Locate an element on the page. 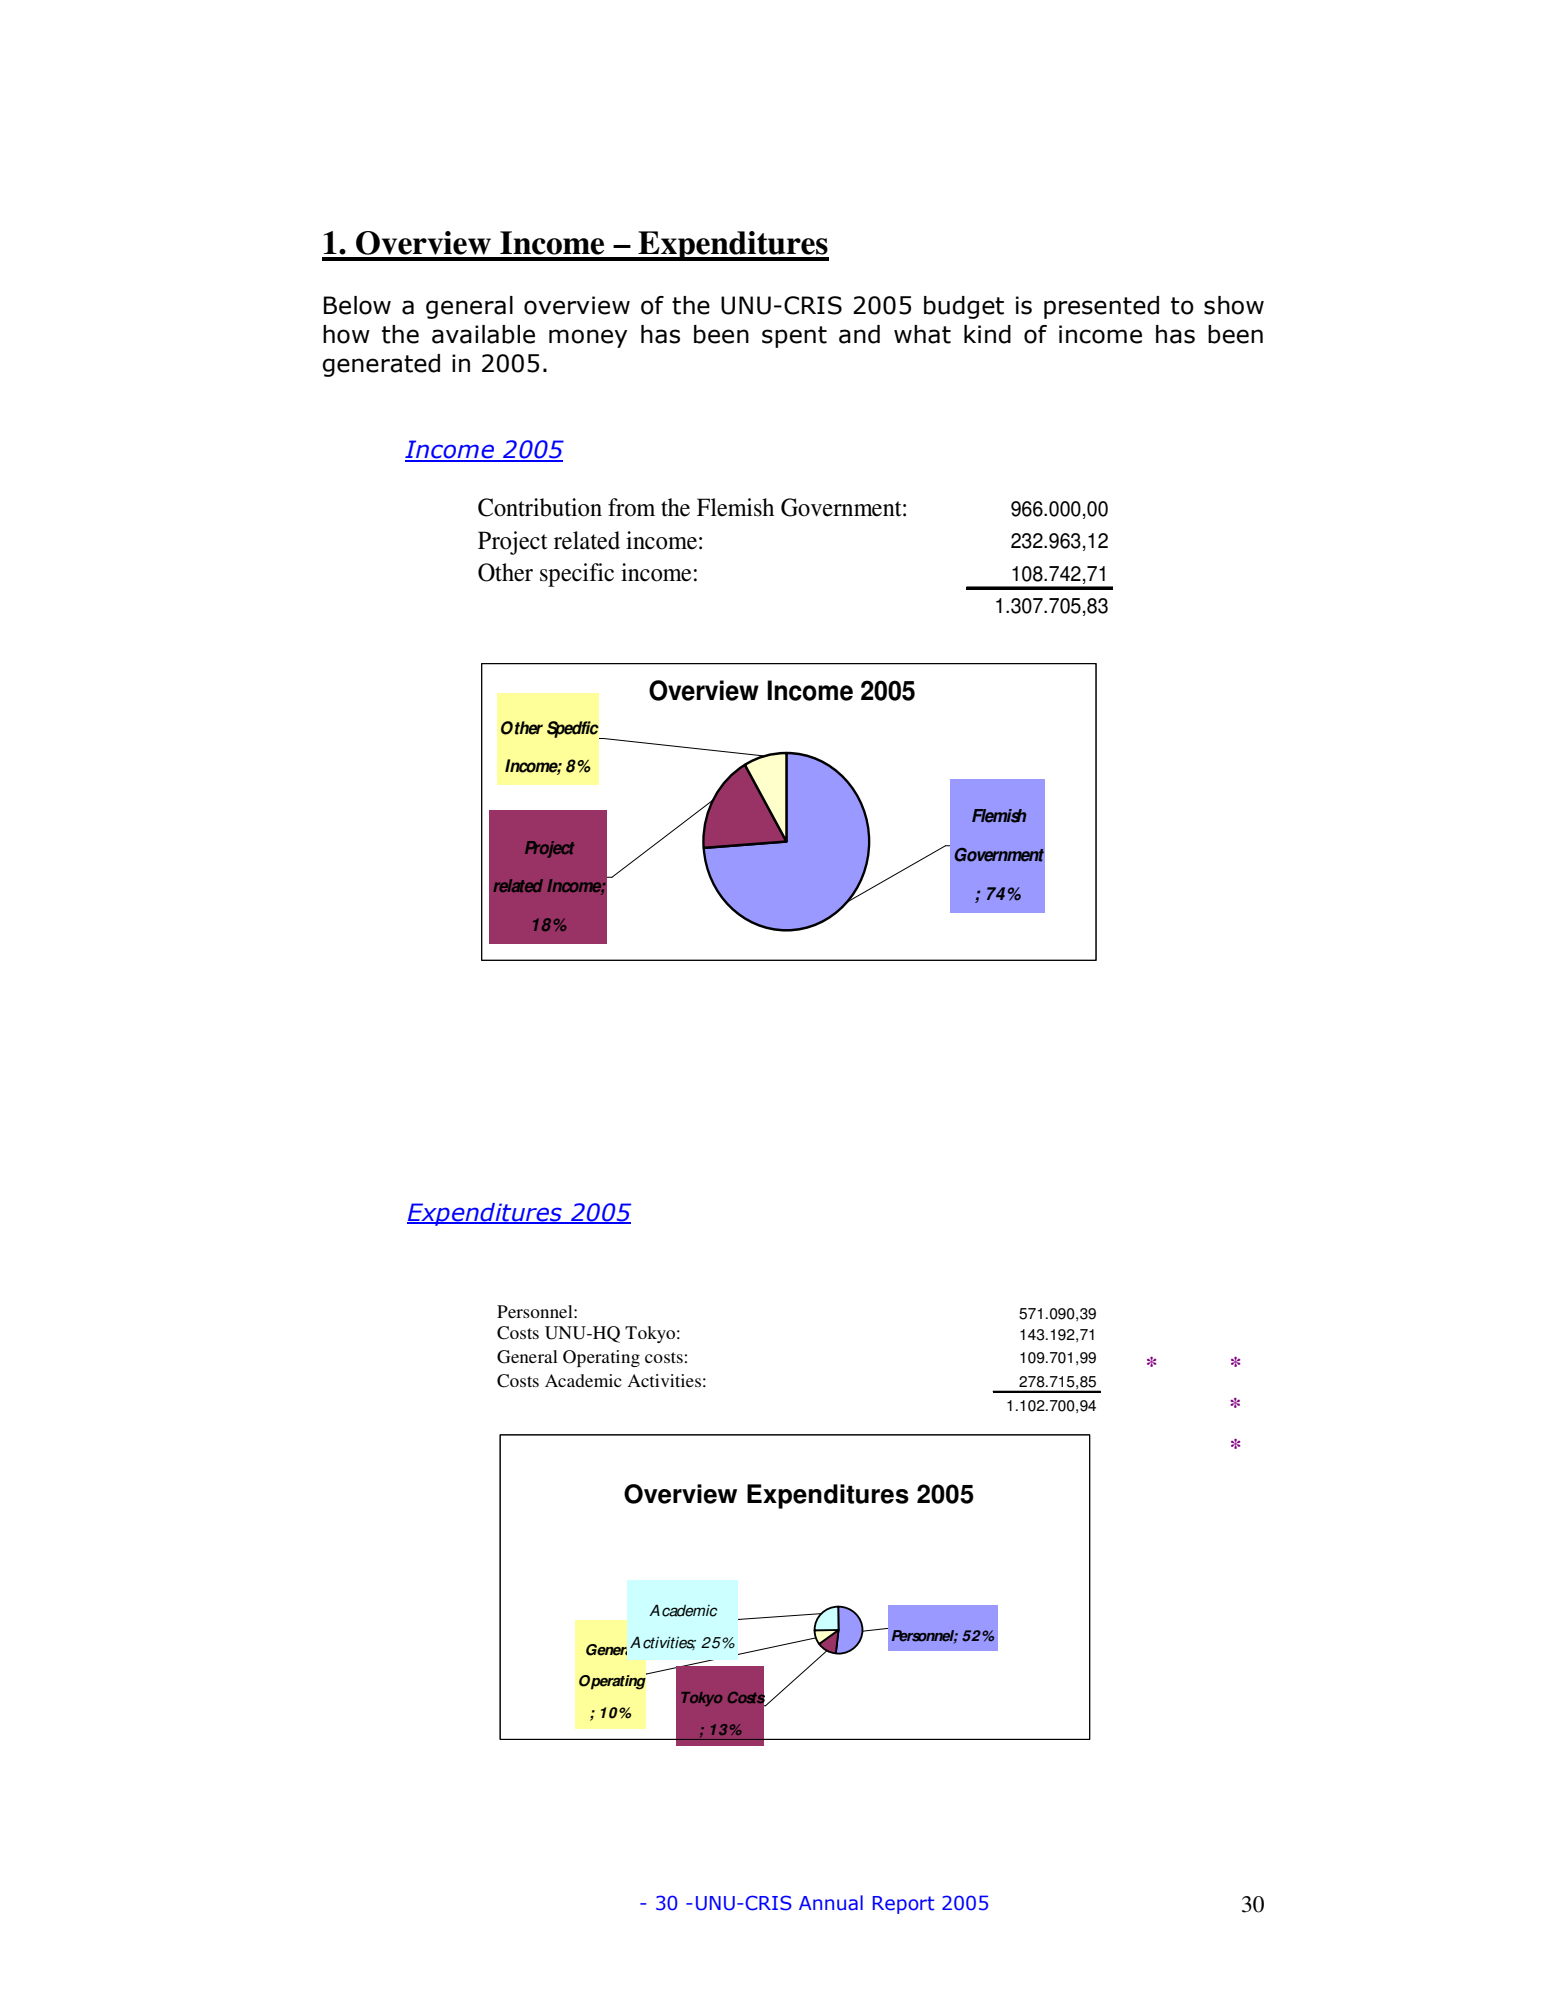 This document has width=1545, height=2000. Annual is located at coordinates (831, 1903).
